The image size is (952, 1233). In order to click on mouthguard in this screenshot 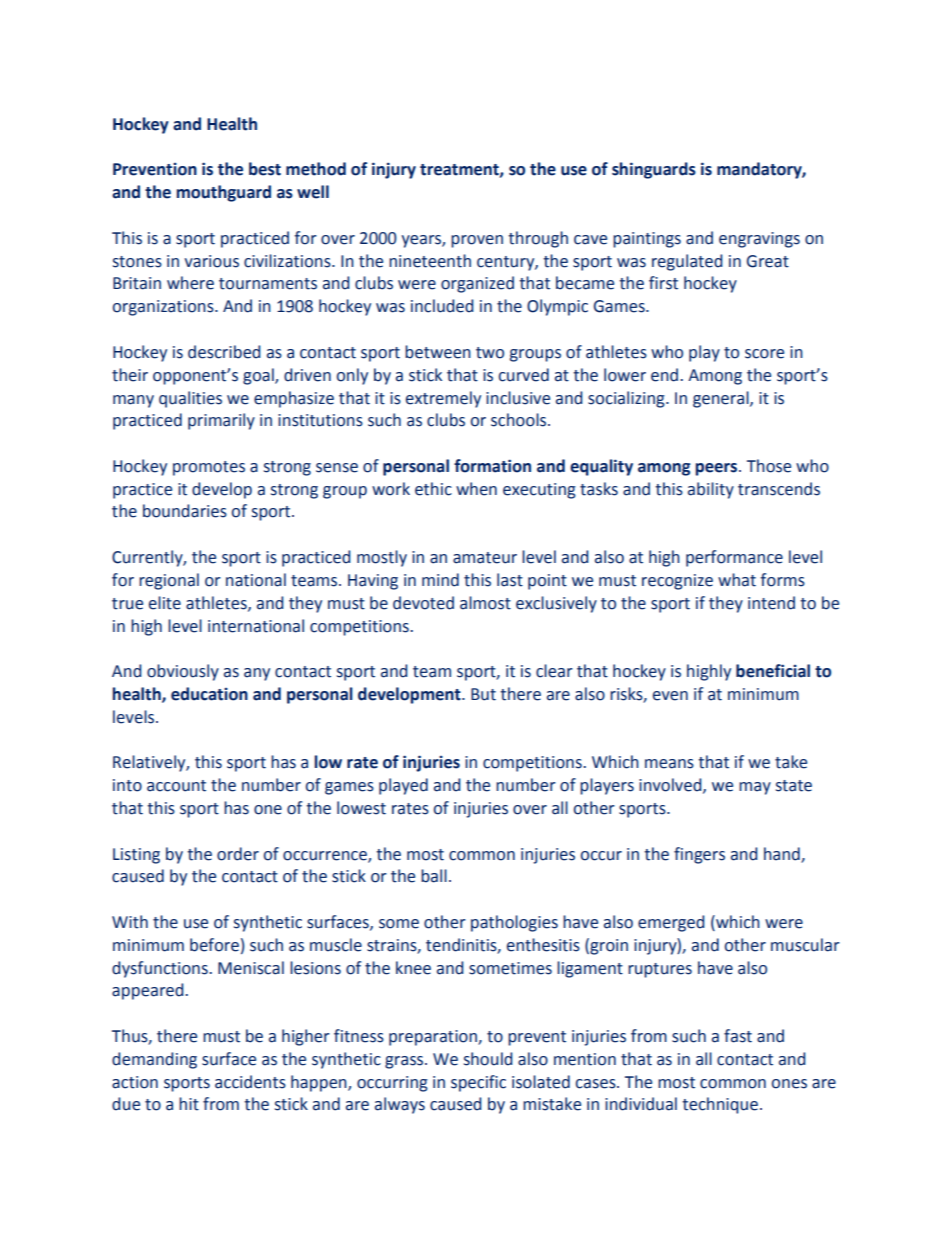, I will do `click(223, 193)`.
